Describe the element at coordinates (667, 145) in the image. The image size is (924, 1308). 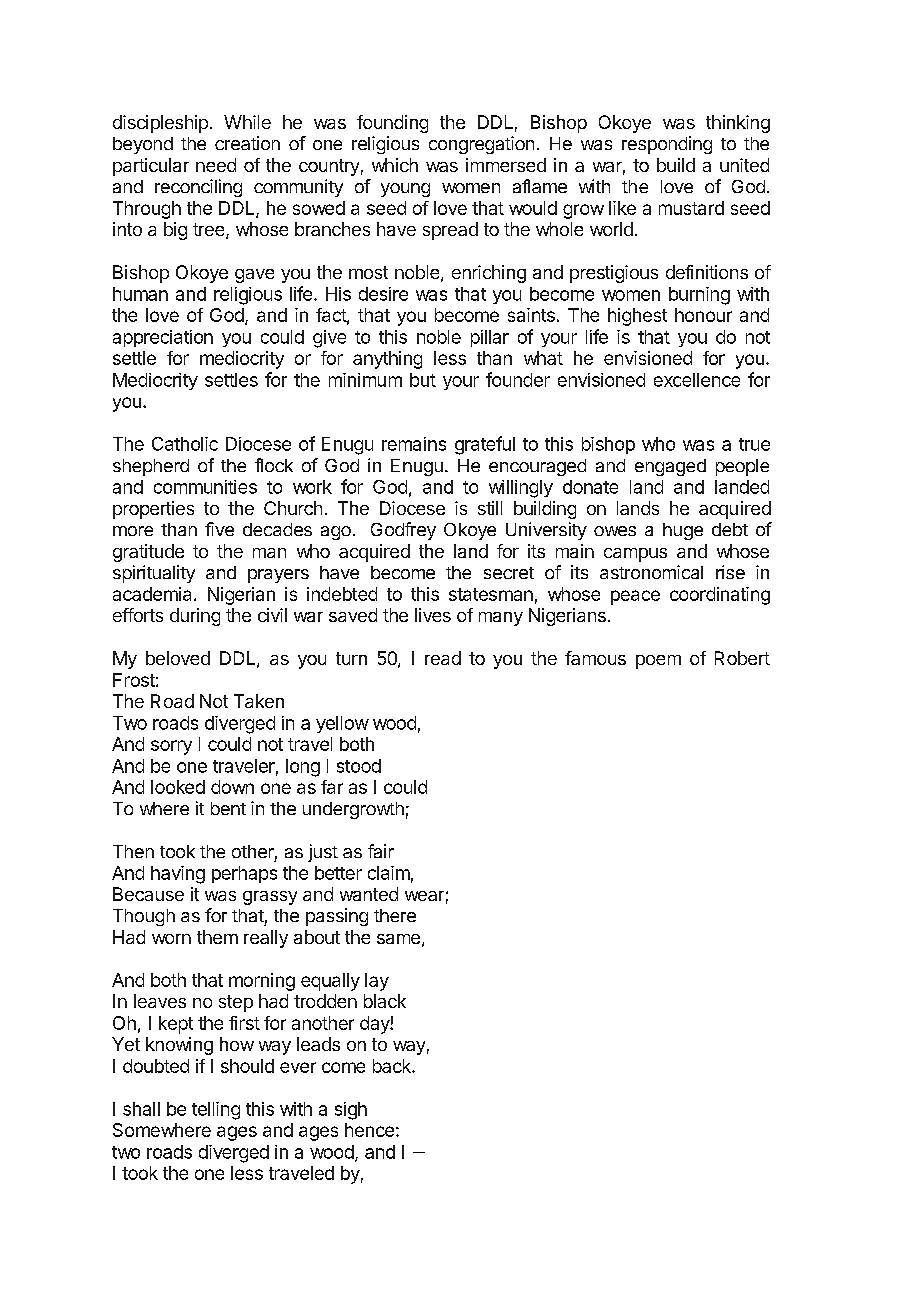
I see `responding` at that location.
